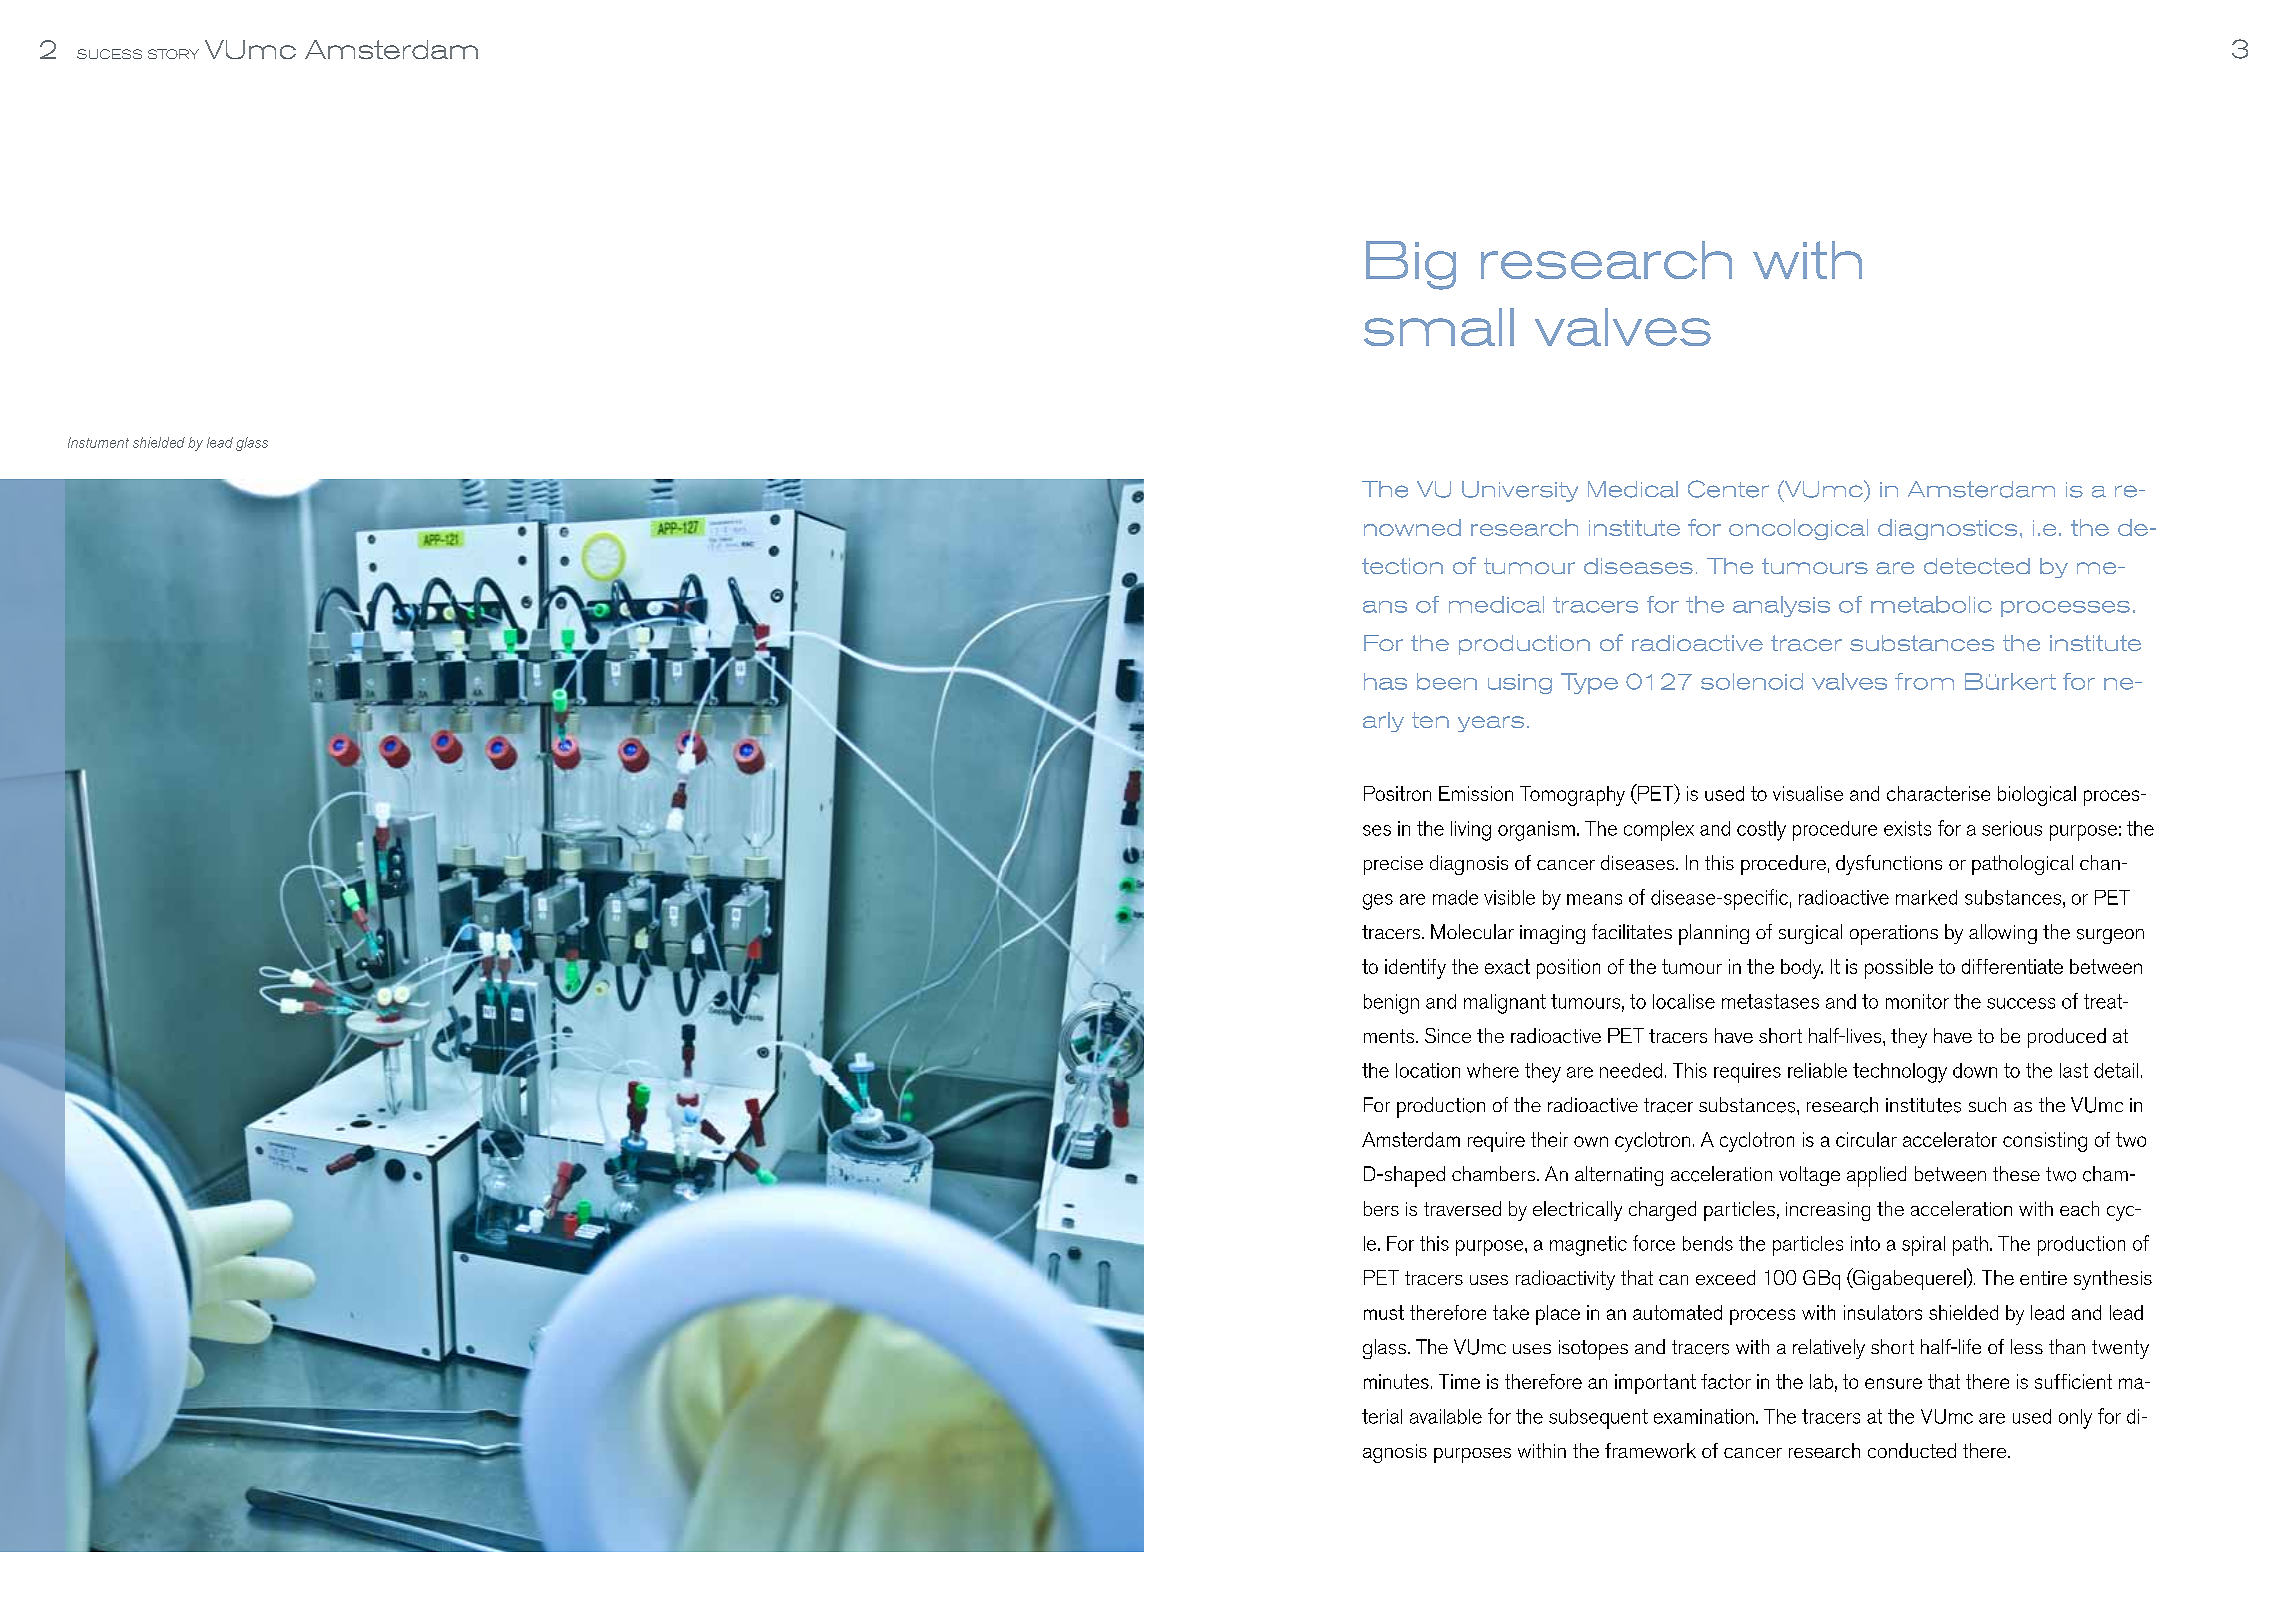  What do you see at coordinates (1459, 1381) in the page?
I see `Time` at bounding box center [1459, 1381].
